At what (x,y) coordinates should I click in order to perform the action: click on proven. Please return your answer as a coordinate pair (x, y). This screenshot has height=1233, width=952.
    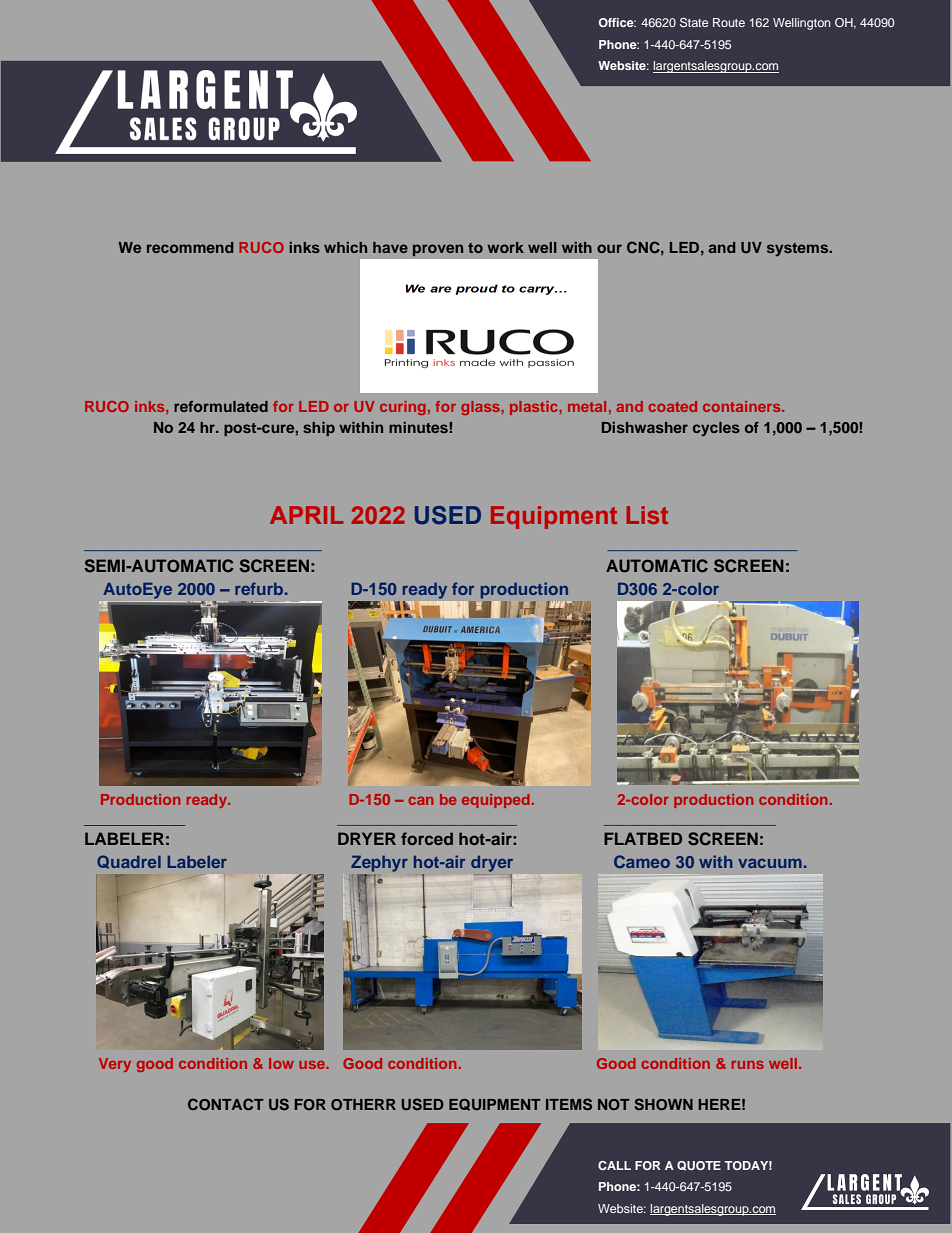
    Looking at the image, I should click on (438, 250).
